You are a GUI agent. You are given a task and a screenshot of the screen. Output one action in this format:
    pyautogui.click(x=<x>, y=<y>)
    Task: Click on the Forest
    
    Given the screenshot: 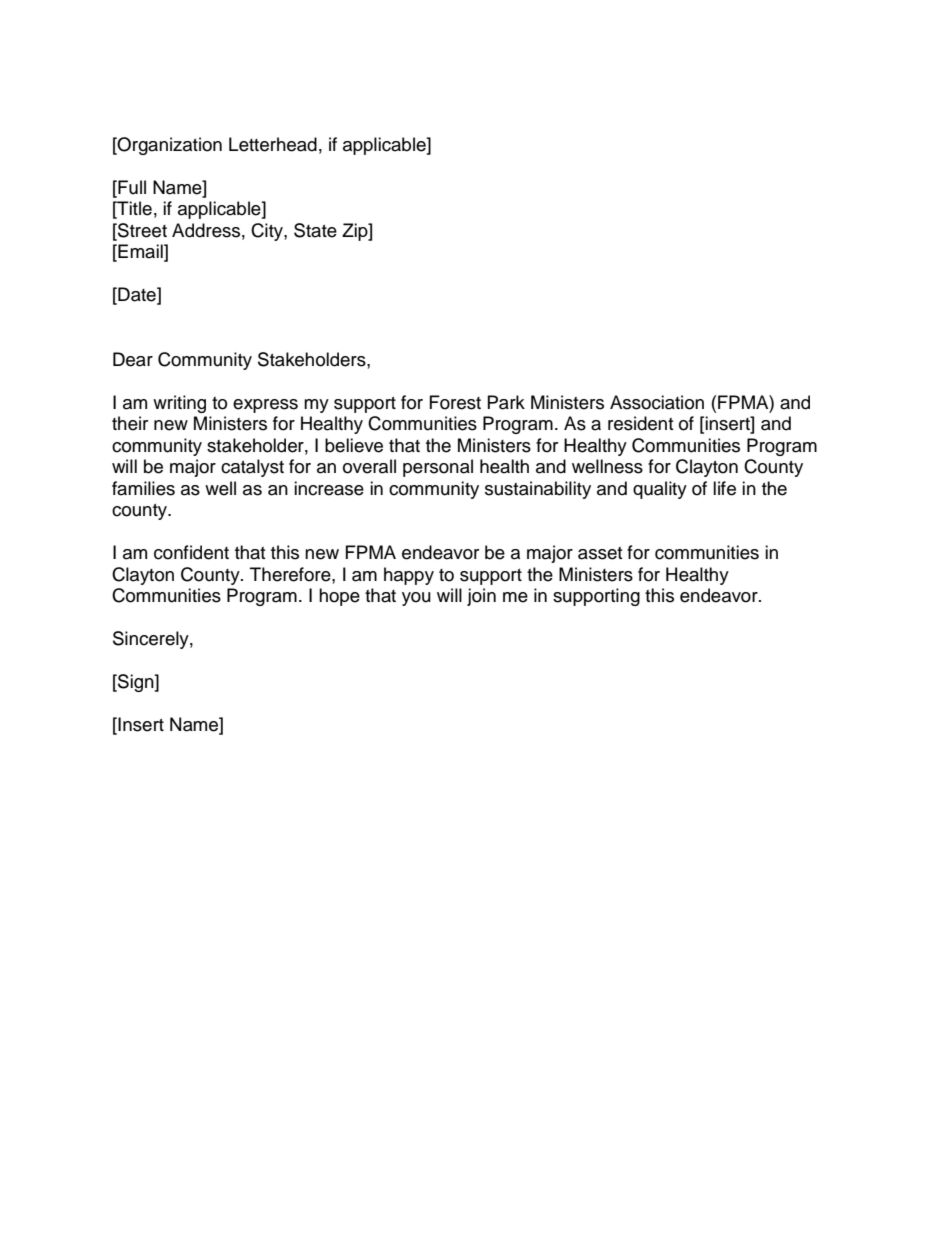 What is the action you would take?
    pyautogui.click(x=455, y=402)
